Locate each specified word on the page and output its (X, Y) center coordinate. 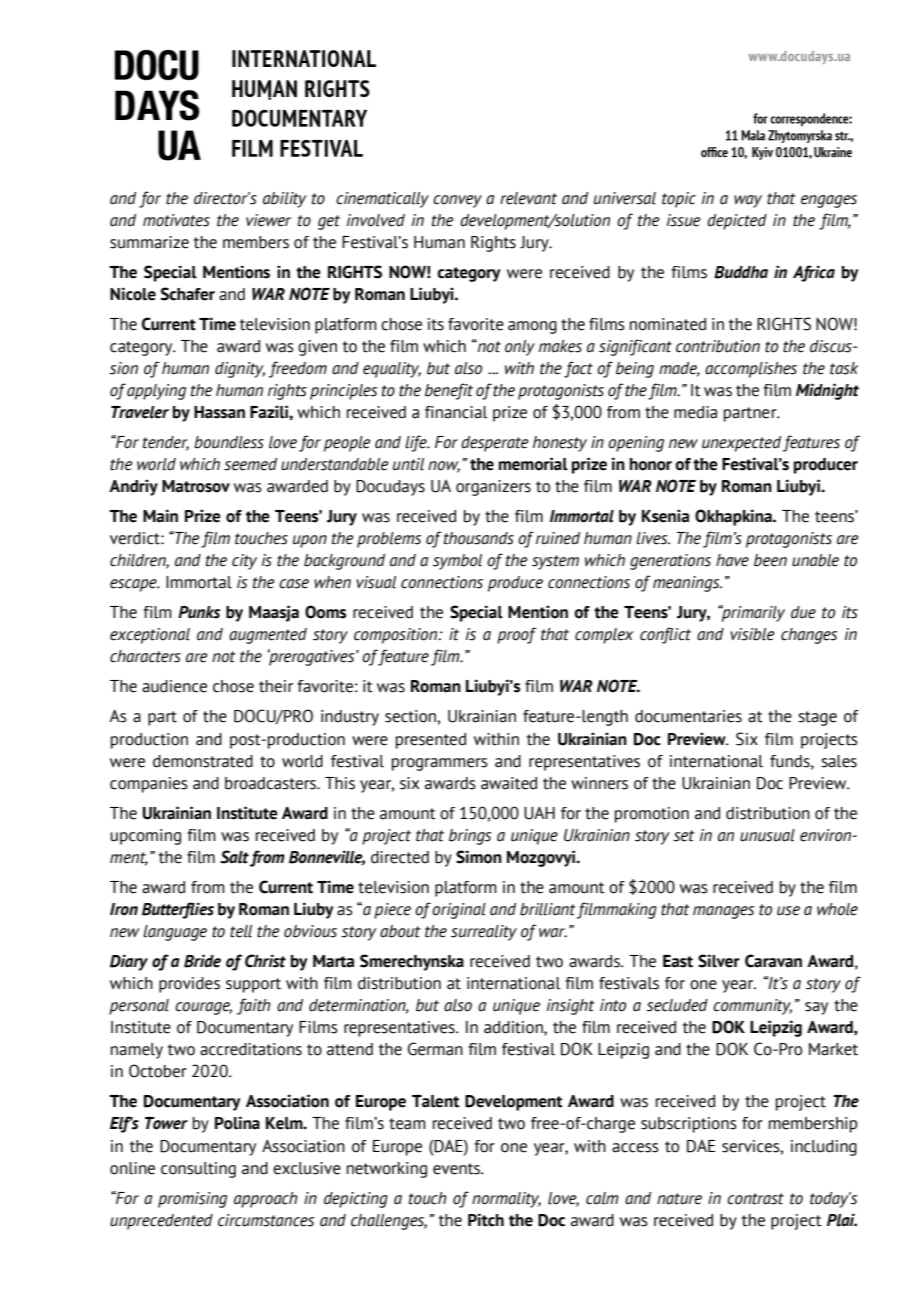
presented (431, 741)
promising (192, 1200)
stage (817, 718)
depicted (737, 222)
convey (457, 201)
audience (174, 686)
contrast (755, 1199)
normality (506, 1200)
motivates (176, 220)
